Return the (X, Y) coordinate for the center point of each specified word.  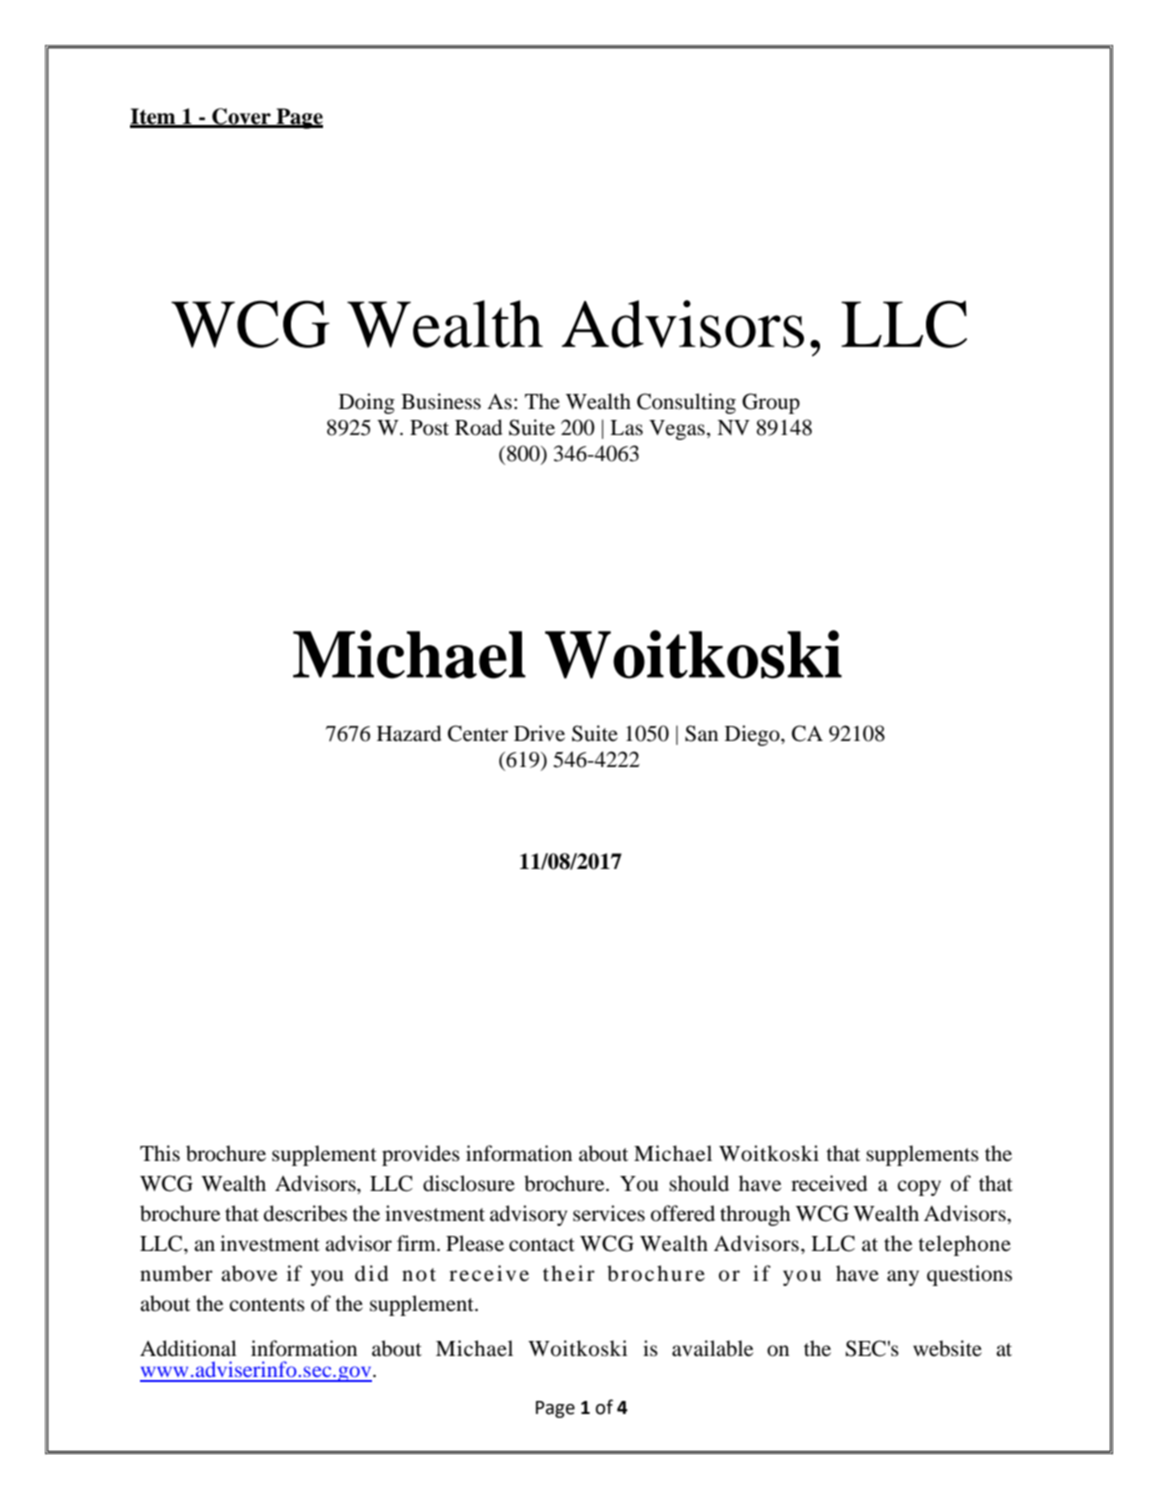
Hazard (409, 733)
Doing (367, 403)
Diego (753, 735)
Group (771, 403)
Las (626, 428)
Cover (241, 117)
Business (441, 401)
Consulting (686, 403)
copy (919, 1188)
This (160, 1153)
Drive (539, 733)
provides (421, 1155)
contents (267, 1305)
